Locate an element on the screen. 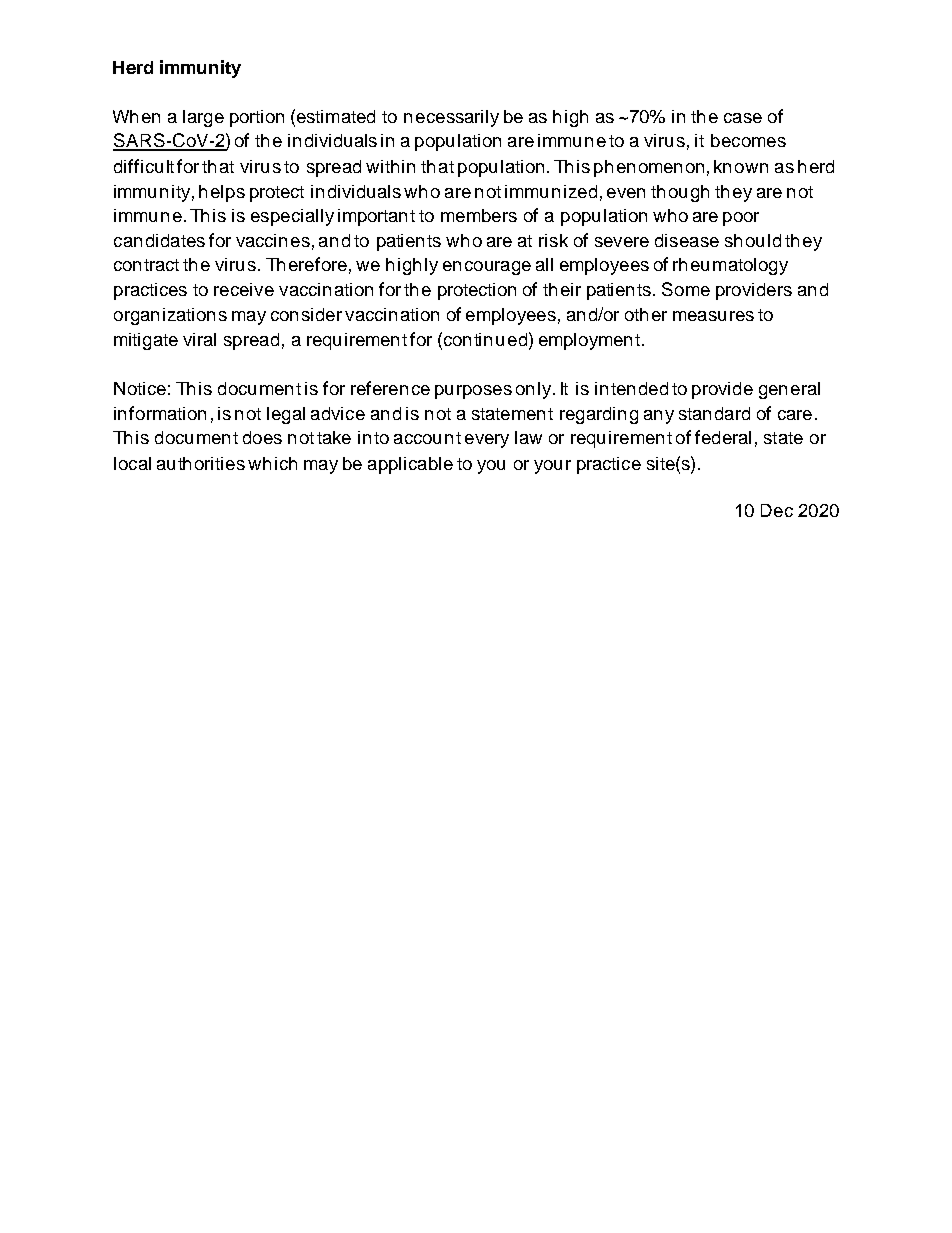  large is located at coordinates (203, 118).
